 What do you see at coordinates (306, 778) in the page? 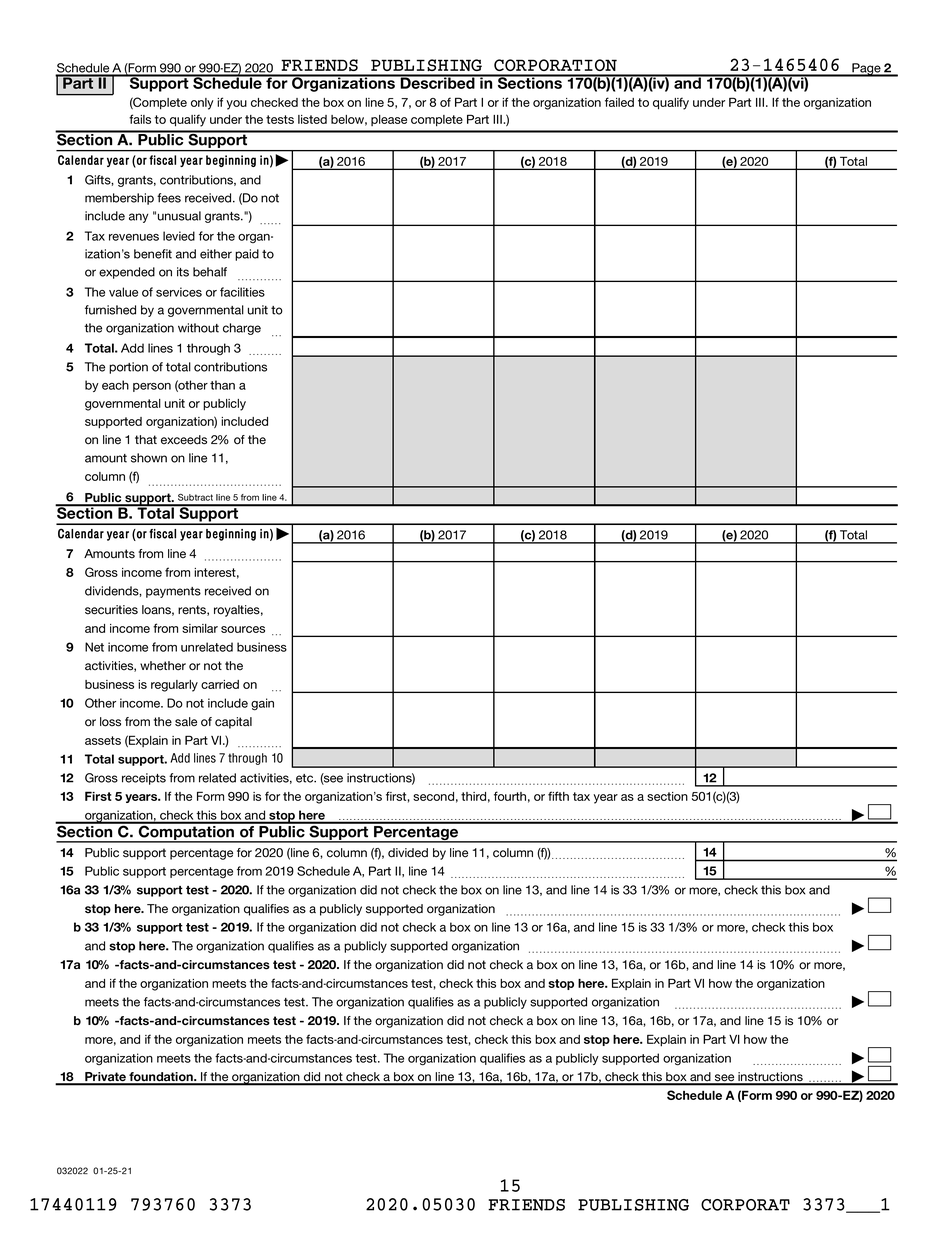
I see `etc` at bounding box center [306, 778].
